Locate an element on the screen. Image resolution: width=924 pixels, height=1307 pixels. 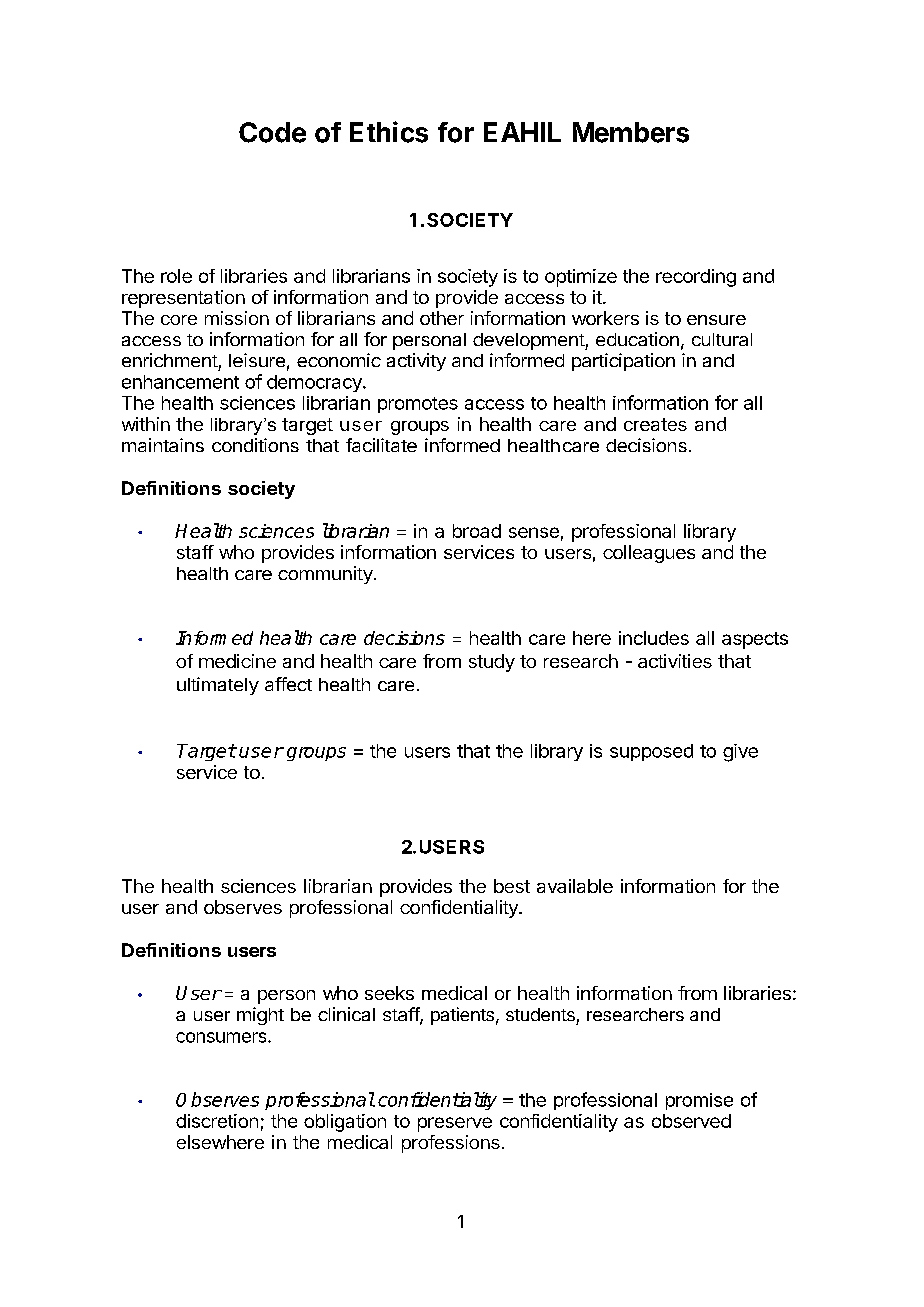
Members is located at coordinates (631, 132).
